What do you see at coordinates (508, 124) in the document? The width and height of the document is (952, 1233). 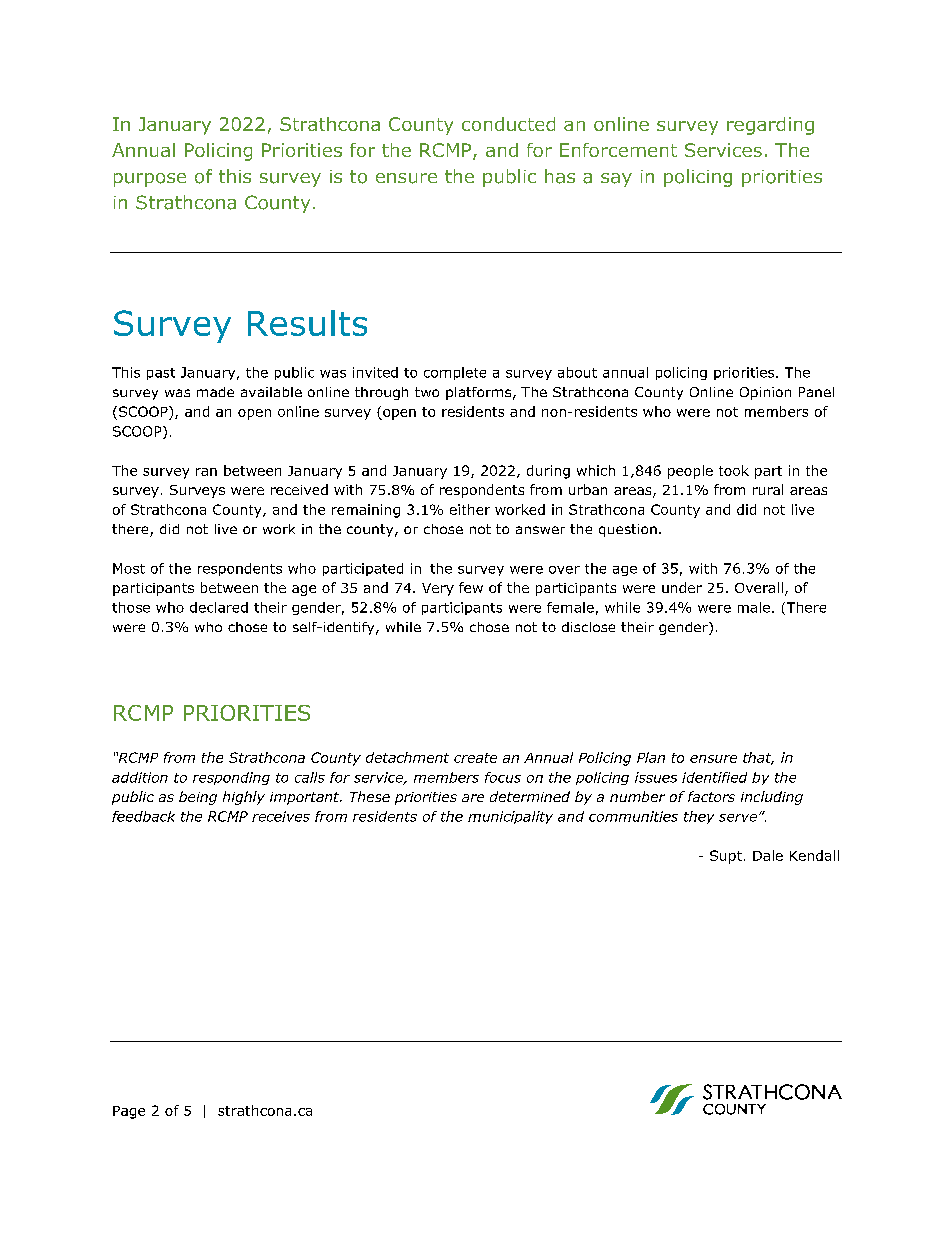 I see `conducted` at bounding box center [508, 124].
